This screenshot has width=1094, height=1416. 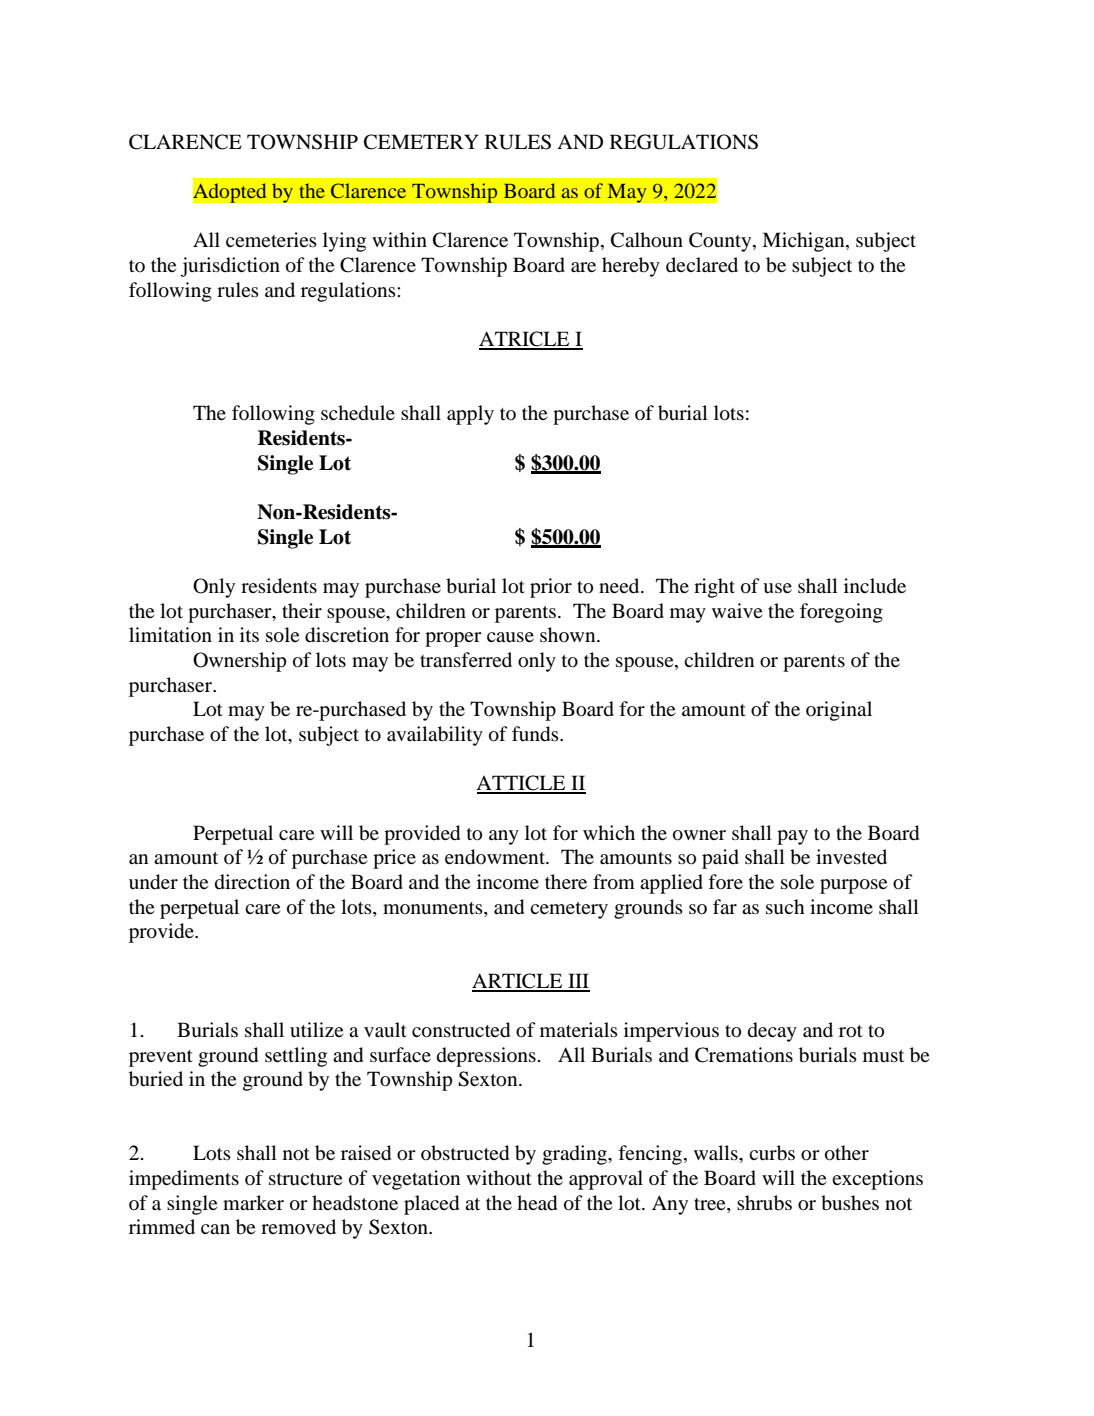 I want to click on its, so click(x=249, y=634).
